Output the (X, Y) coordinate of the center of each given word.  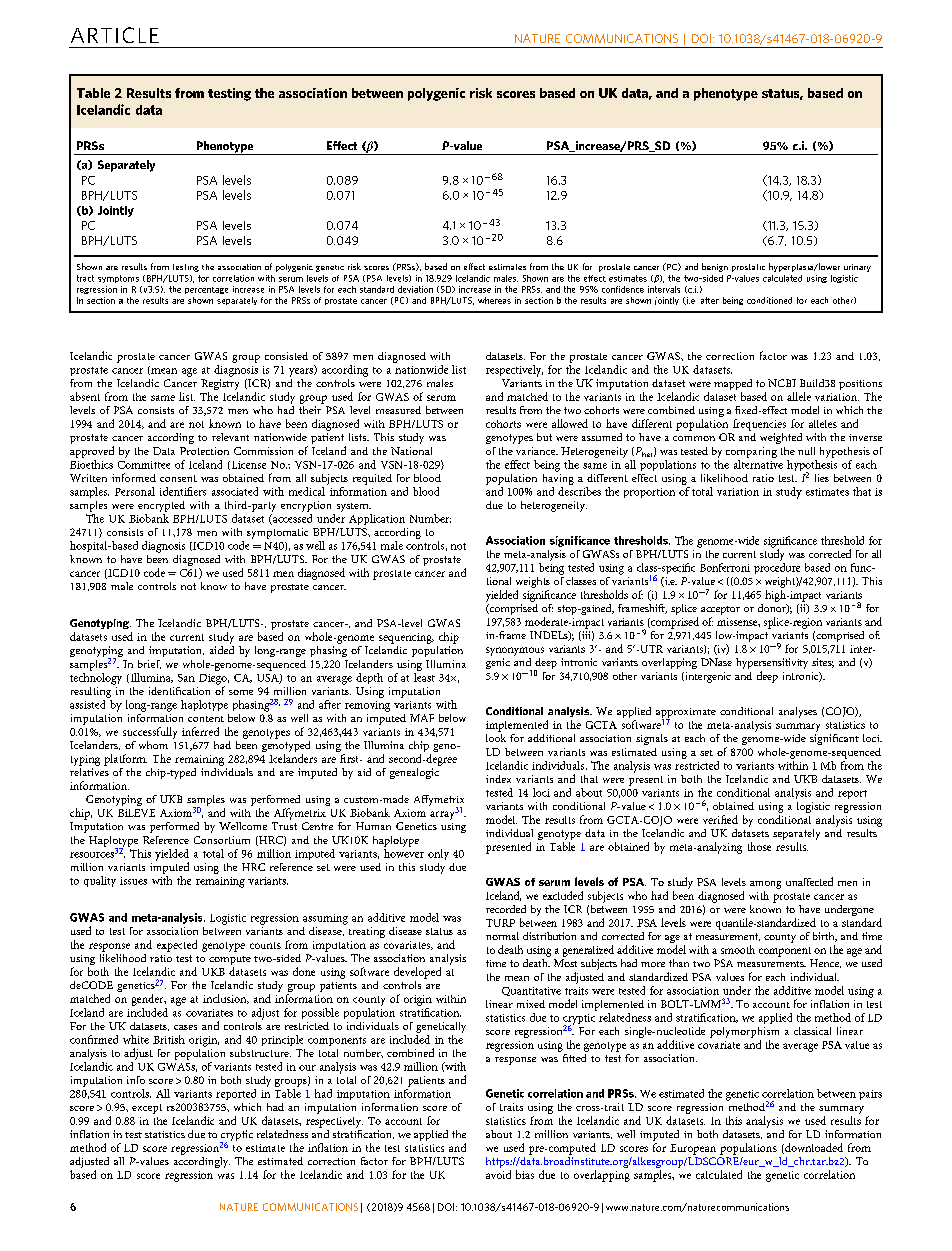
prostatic (748, 268)
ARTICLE (115, 35)
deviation (415, 289)
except (147, 1109)
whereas (494, 300)
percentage (206, 290)
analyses (798, 712)
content (206, 719)
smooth (738, 949)
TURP (500, 923)
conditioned (769, 300)
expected (177, 946)
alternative (758, 463)
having (558, 478)
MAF (422, 718)
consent (178, 478)
